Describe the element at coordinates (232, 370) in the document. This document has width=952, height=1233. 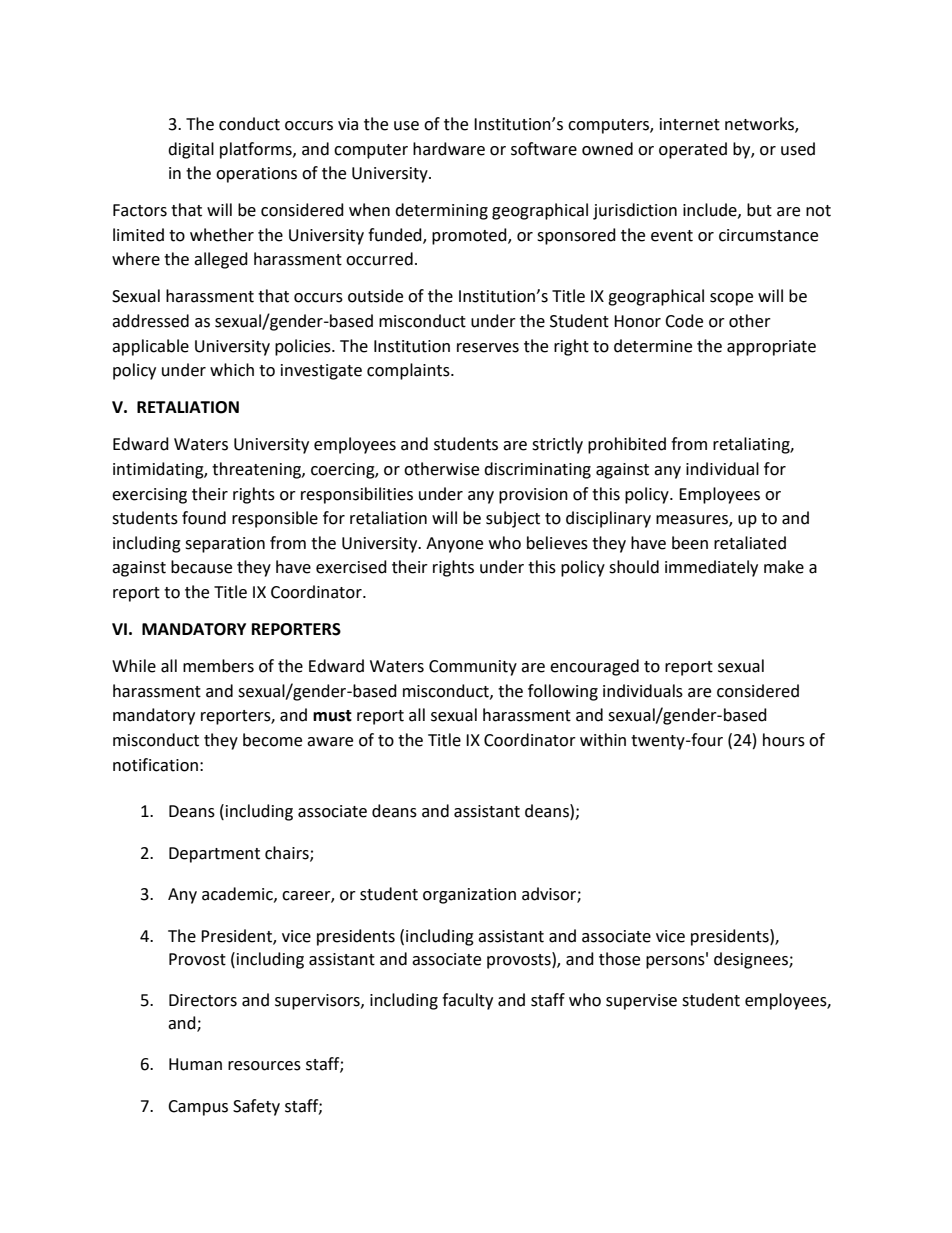
I see `which` at that location.
